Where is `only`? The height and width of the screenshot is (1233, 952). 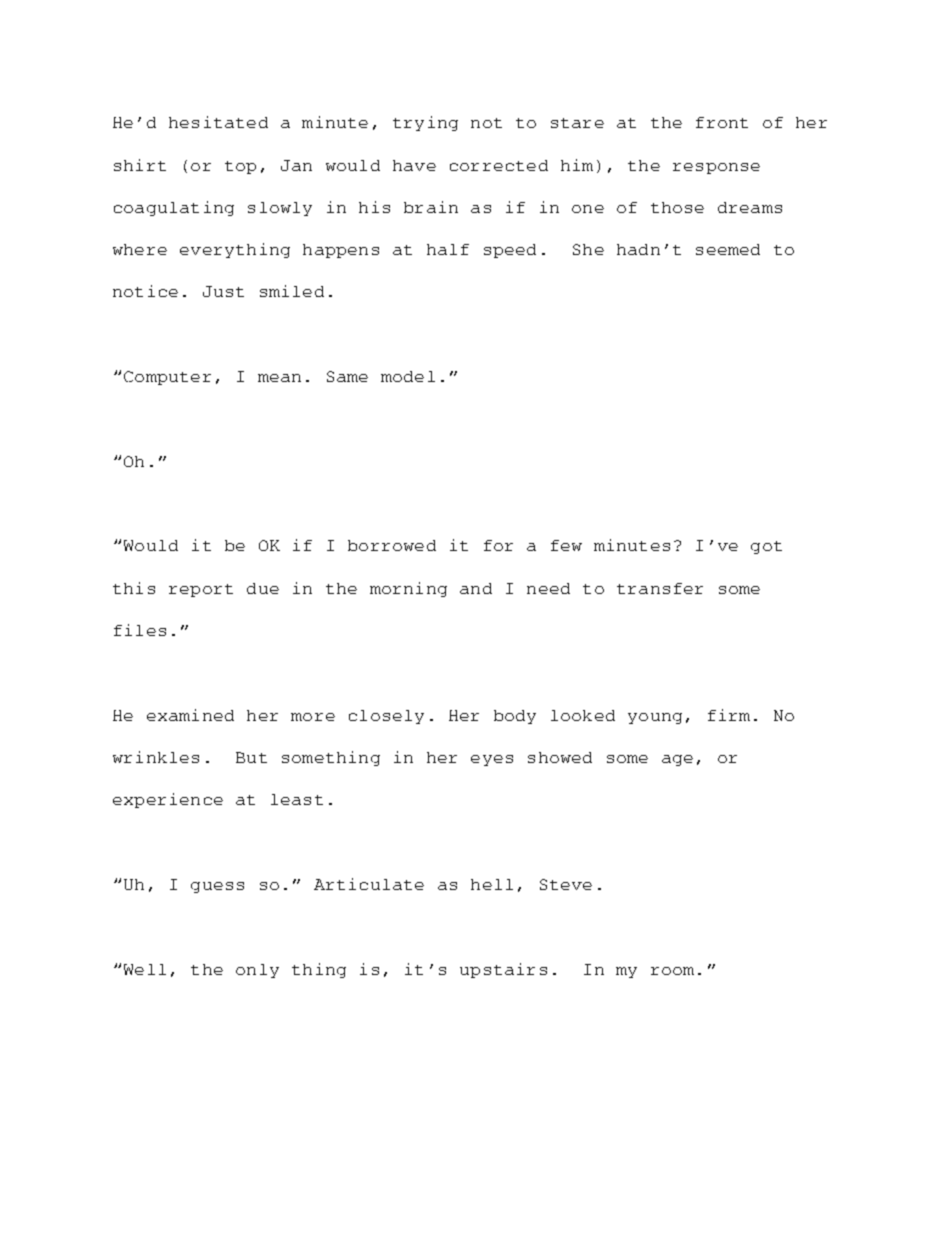
only is located at coordinates (257, 971).
